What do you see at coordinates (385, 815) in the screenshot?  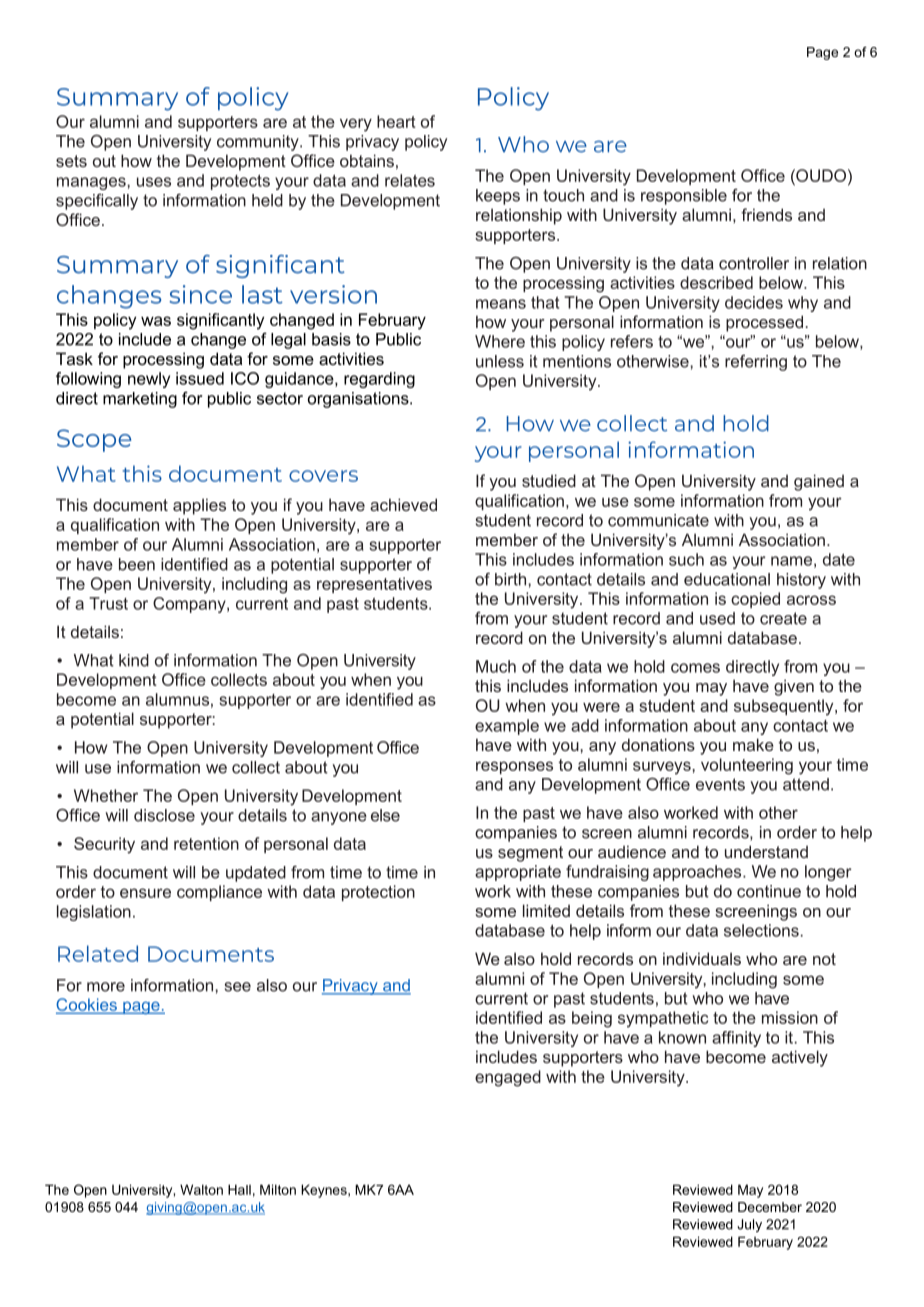 I see `else` at bounding box center [385, 815].
